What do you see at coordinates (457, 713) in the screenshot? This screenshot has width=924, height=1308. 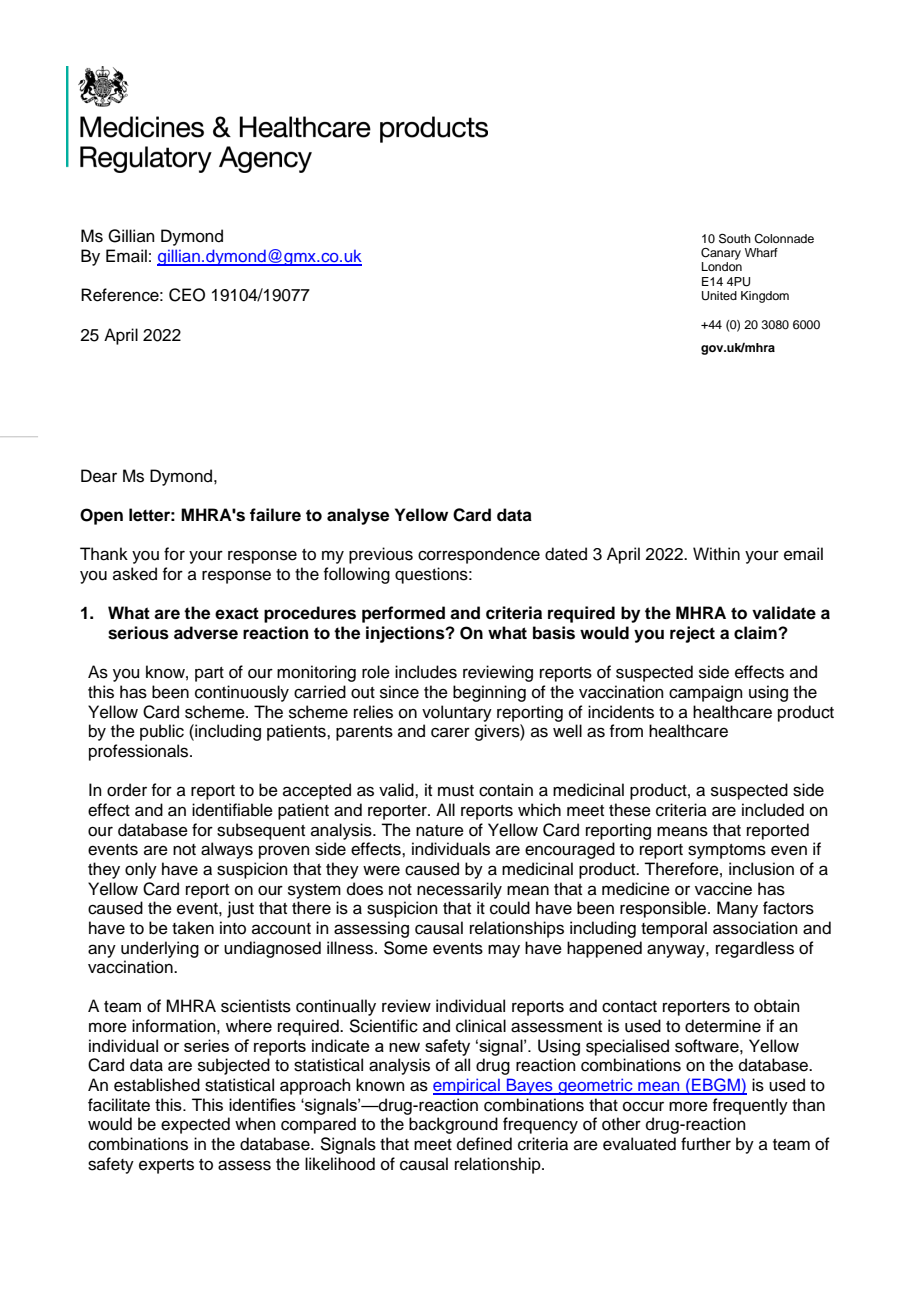 I see `voluntary` at bounding box center [457, 713].
